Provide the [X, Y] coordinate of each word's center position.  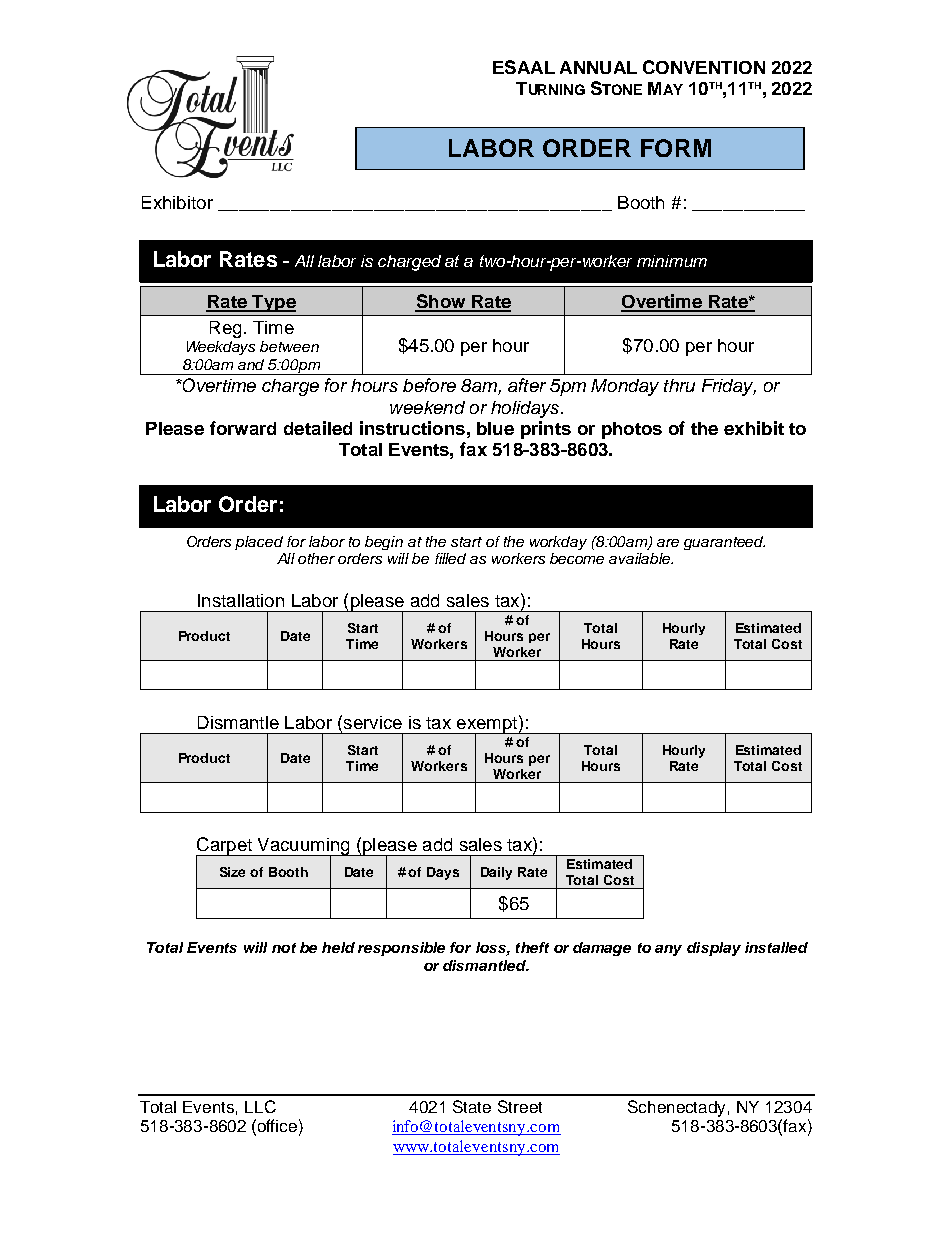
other [316, 558]
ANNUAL [598, 67]
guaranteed [724, 543]
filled [450, 558]
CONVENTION [704, 67]
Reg [225, 329]
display [714, 949]
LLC [260, 1106]
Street [520, 1106]
